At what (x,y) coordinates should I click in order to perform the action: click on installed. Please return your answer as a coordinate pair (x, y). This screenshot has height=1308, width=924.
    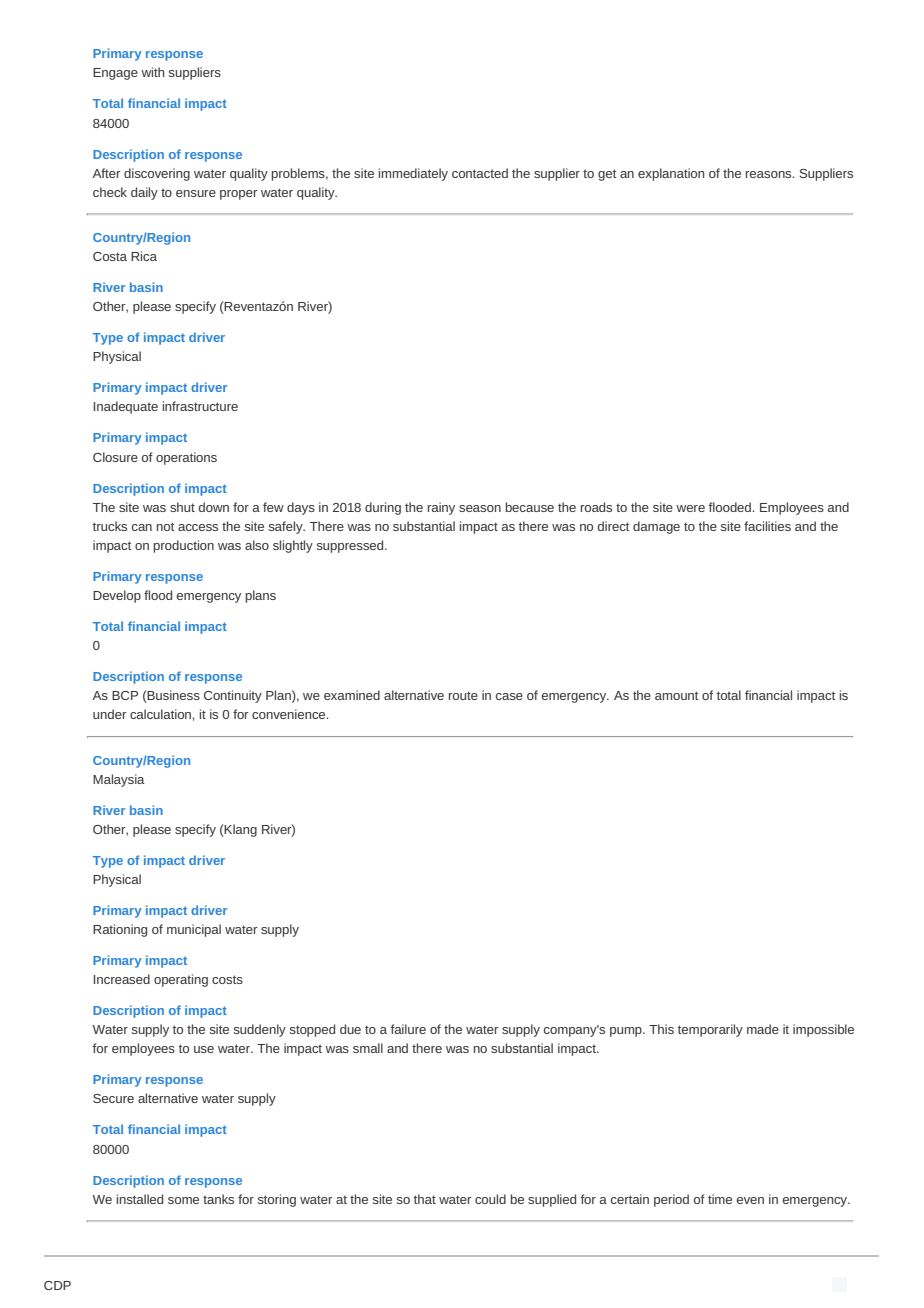
    Looking at the image, I should click on (140, 1199).
